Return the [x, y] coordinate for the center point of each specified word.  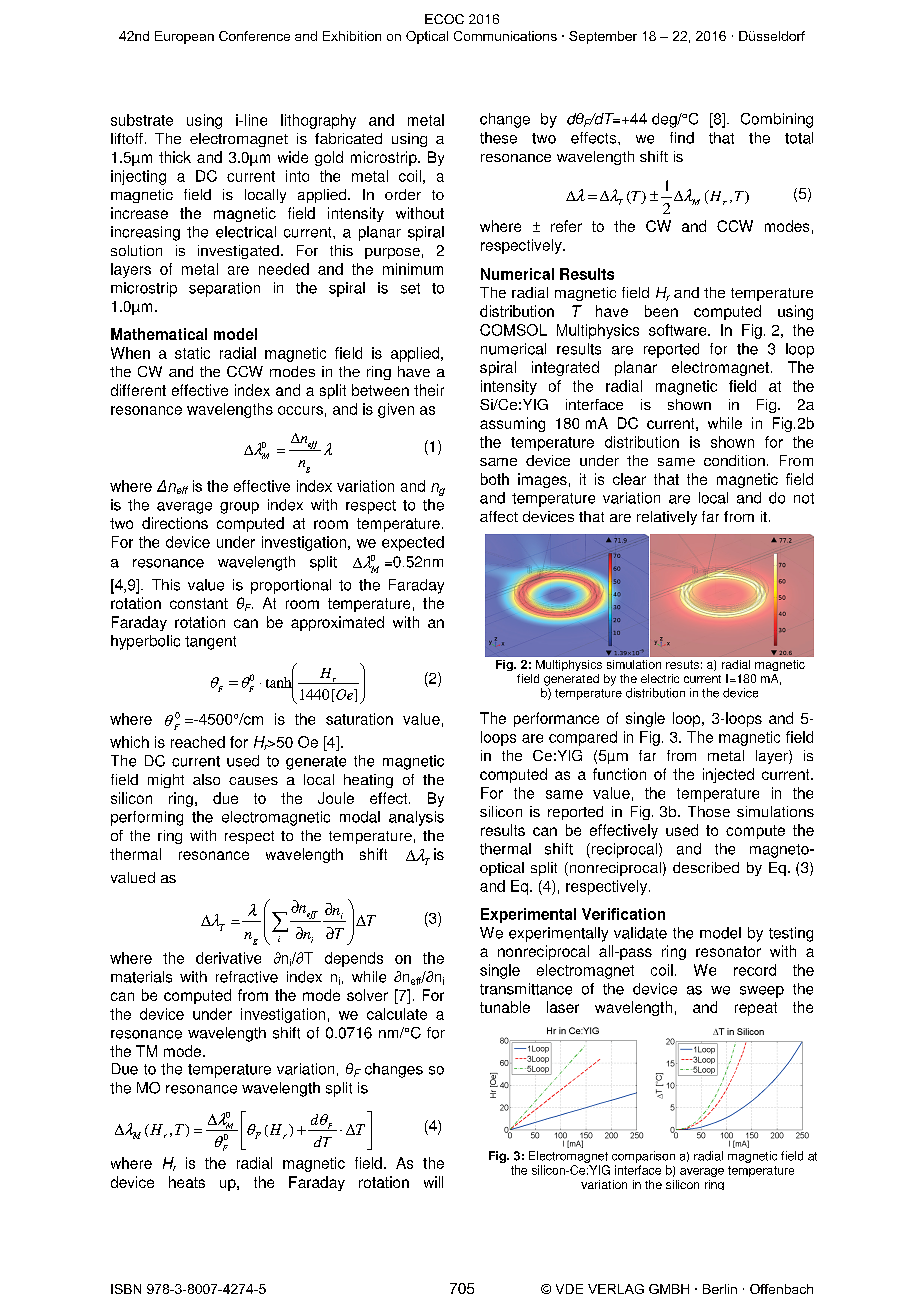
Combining [777, 120]
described [706, 867]
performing [147, 818]
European [184, 37]
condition [734, 460]
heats [187, 1182]
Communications [505, 36]
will [433, 1182]
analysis [416, 818]
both [495, 479]
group [239, 508]
